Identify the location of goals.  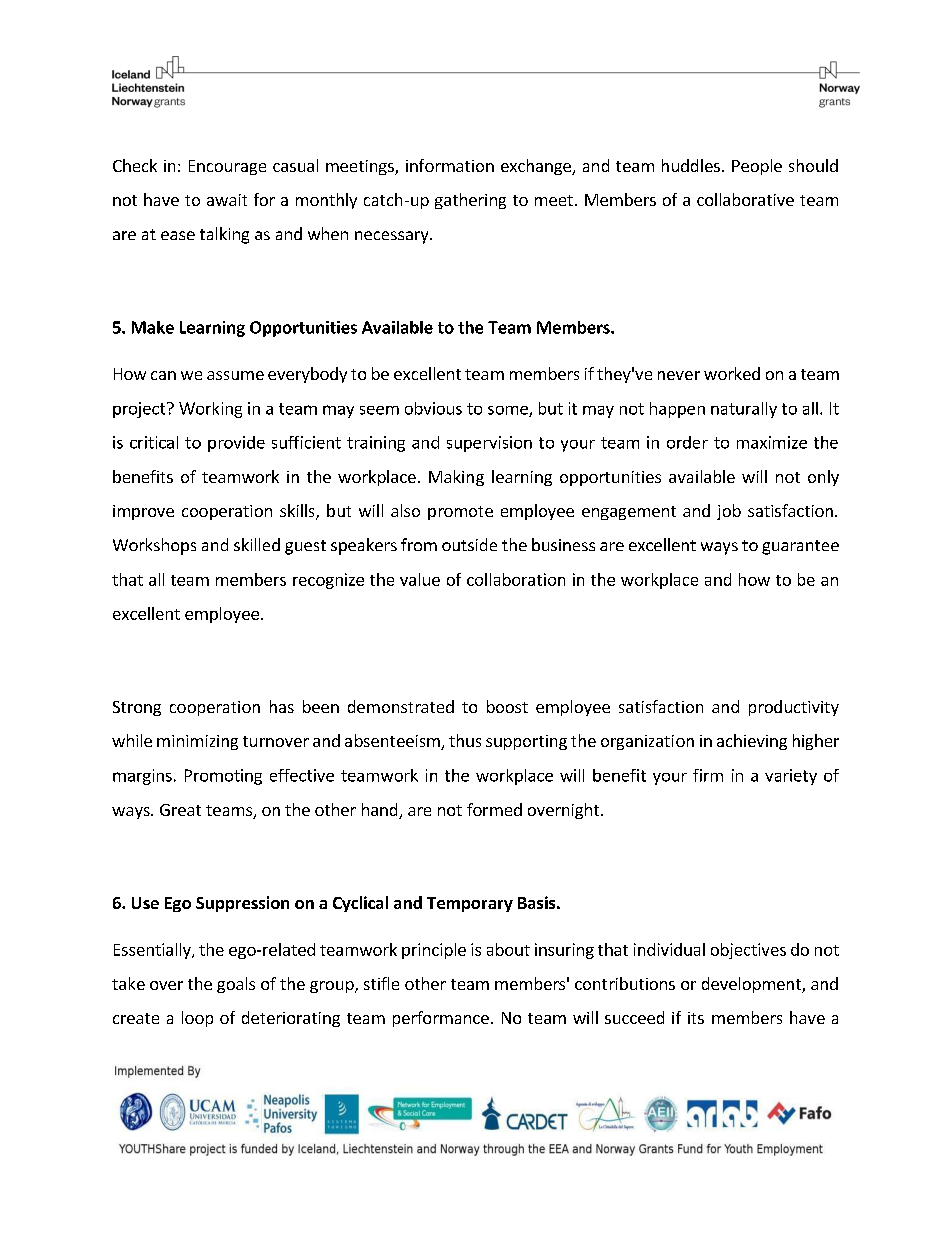
(236, 985).
